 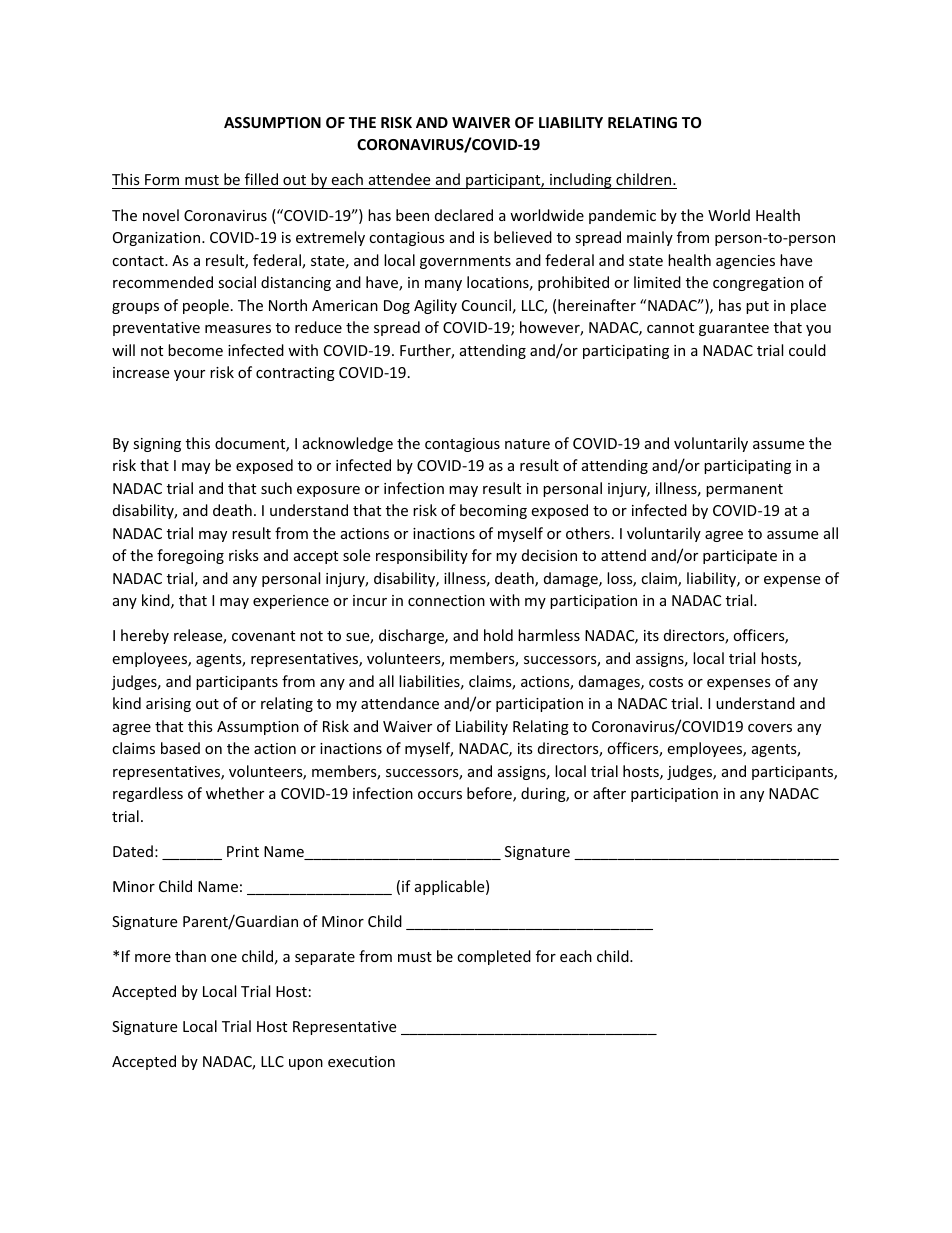 What do you see at coordinates (161, 215) in the page?
I see `novel` at bounding box center [161, 215].
